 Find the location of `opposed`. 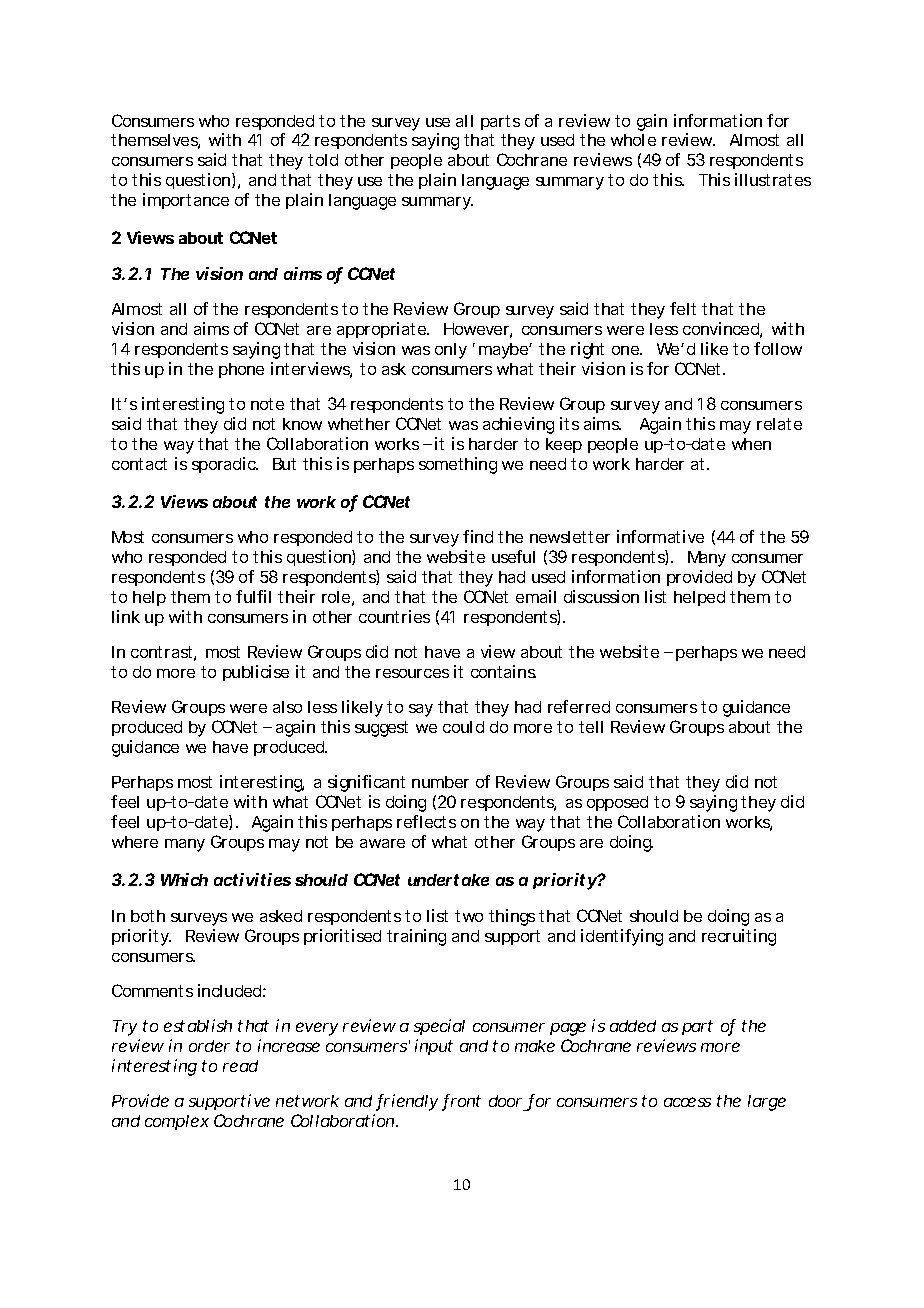

opposed is located at coordinates (617, 803).
